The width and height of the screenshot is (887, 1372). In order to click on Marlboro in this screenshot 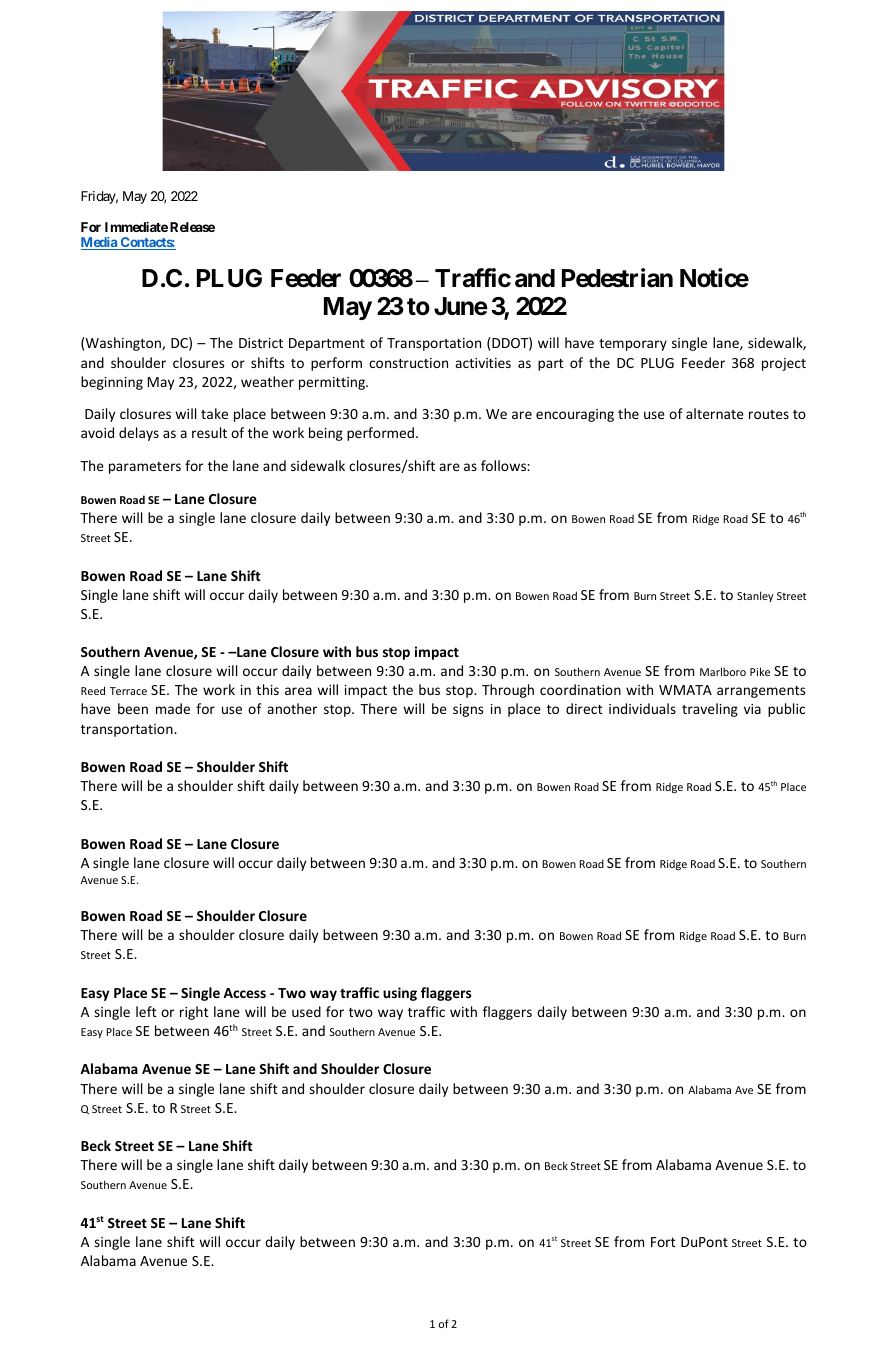, I will do `click(723, 671)`.
